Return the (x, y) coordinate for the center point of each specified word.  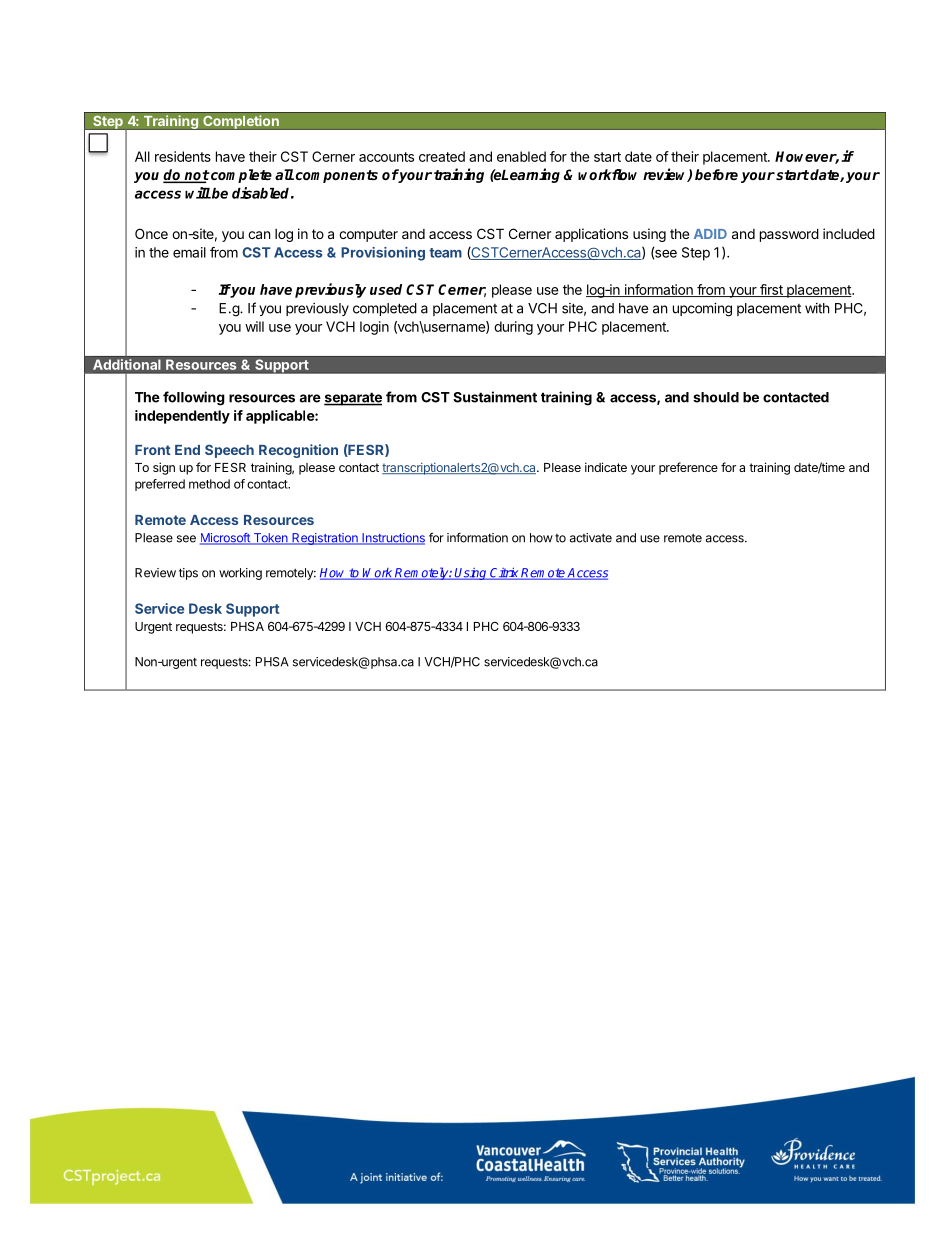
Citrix (504, 574)
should (716, 397)
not (196, 176)
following (194, 398)
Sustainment (495, 397)
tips (188, 574)
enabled (521, 156)
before (716, 174)
